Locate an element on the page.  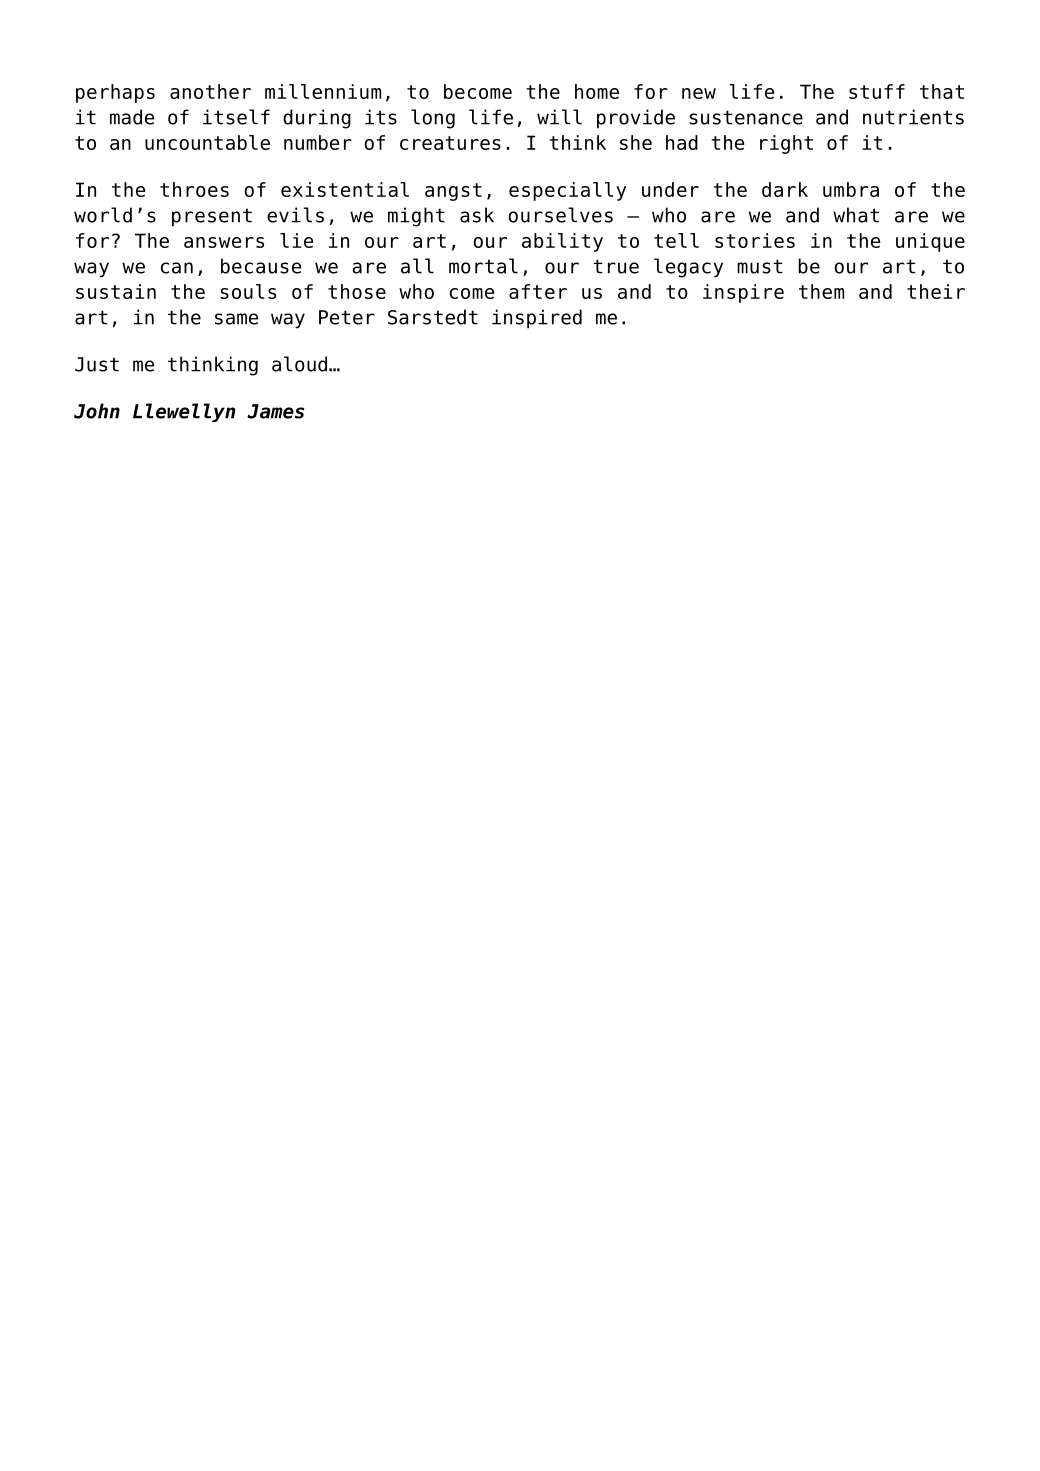
ability is located at coordinates (562, 242).
